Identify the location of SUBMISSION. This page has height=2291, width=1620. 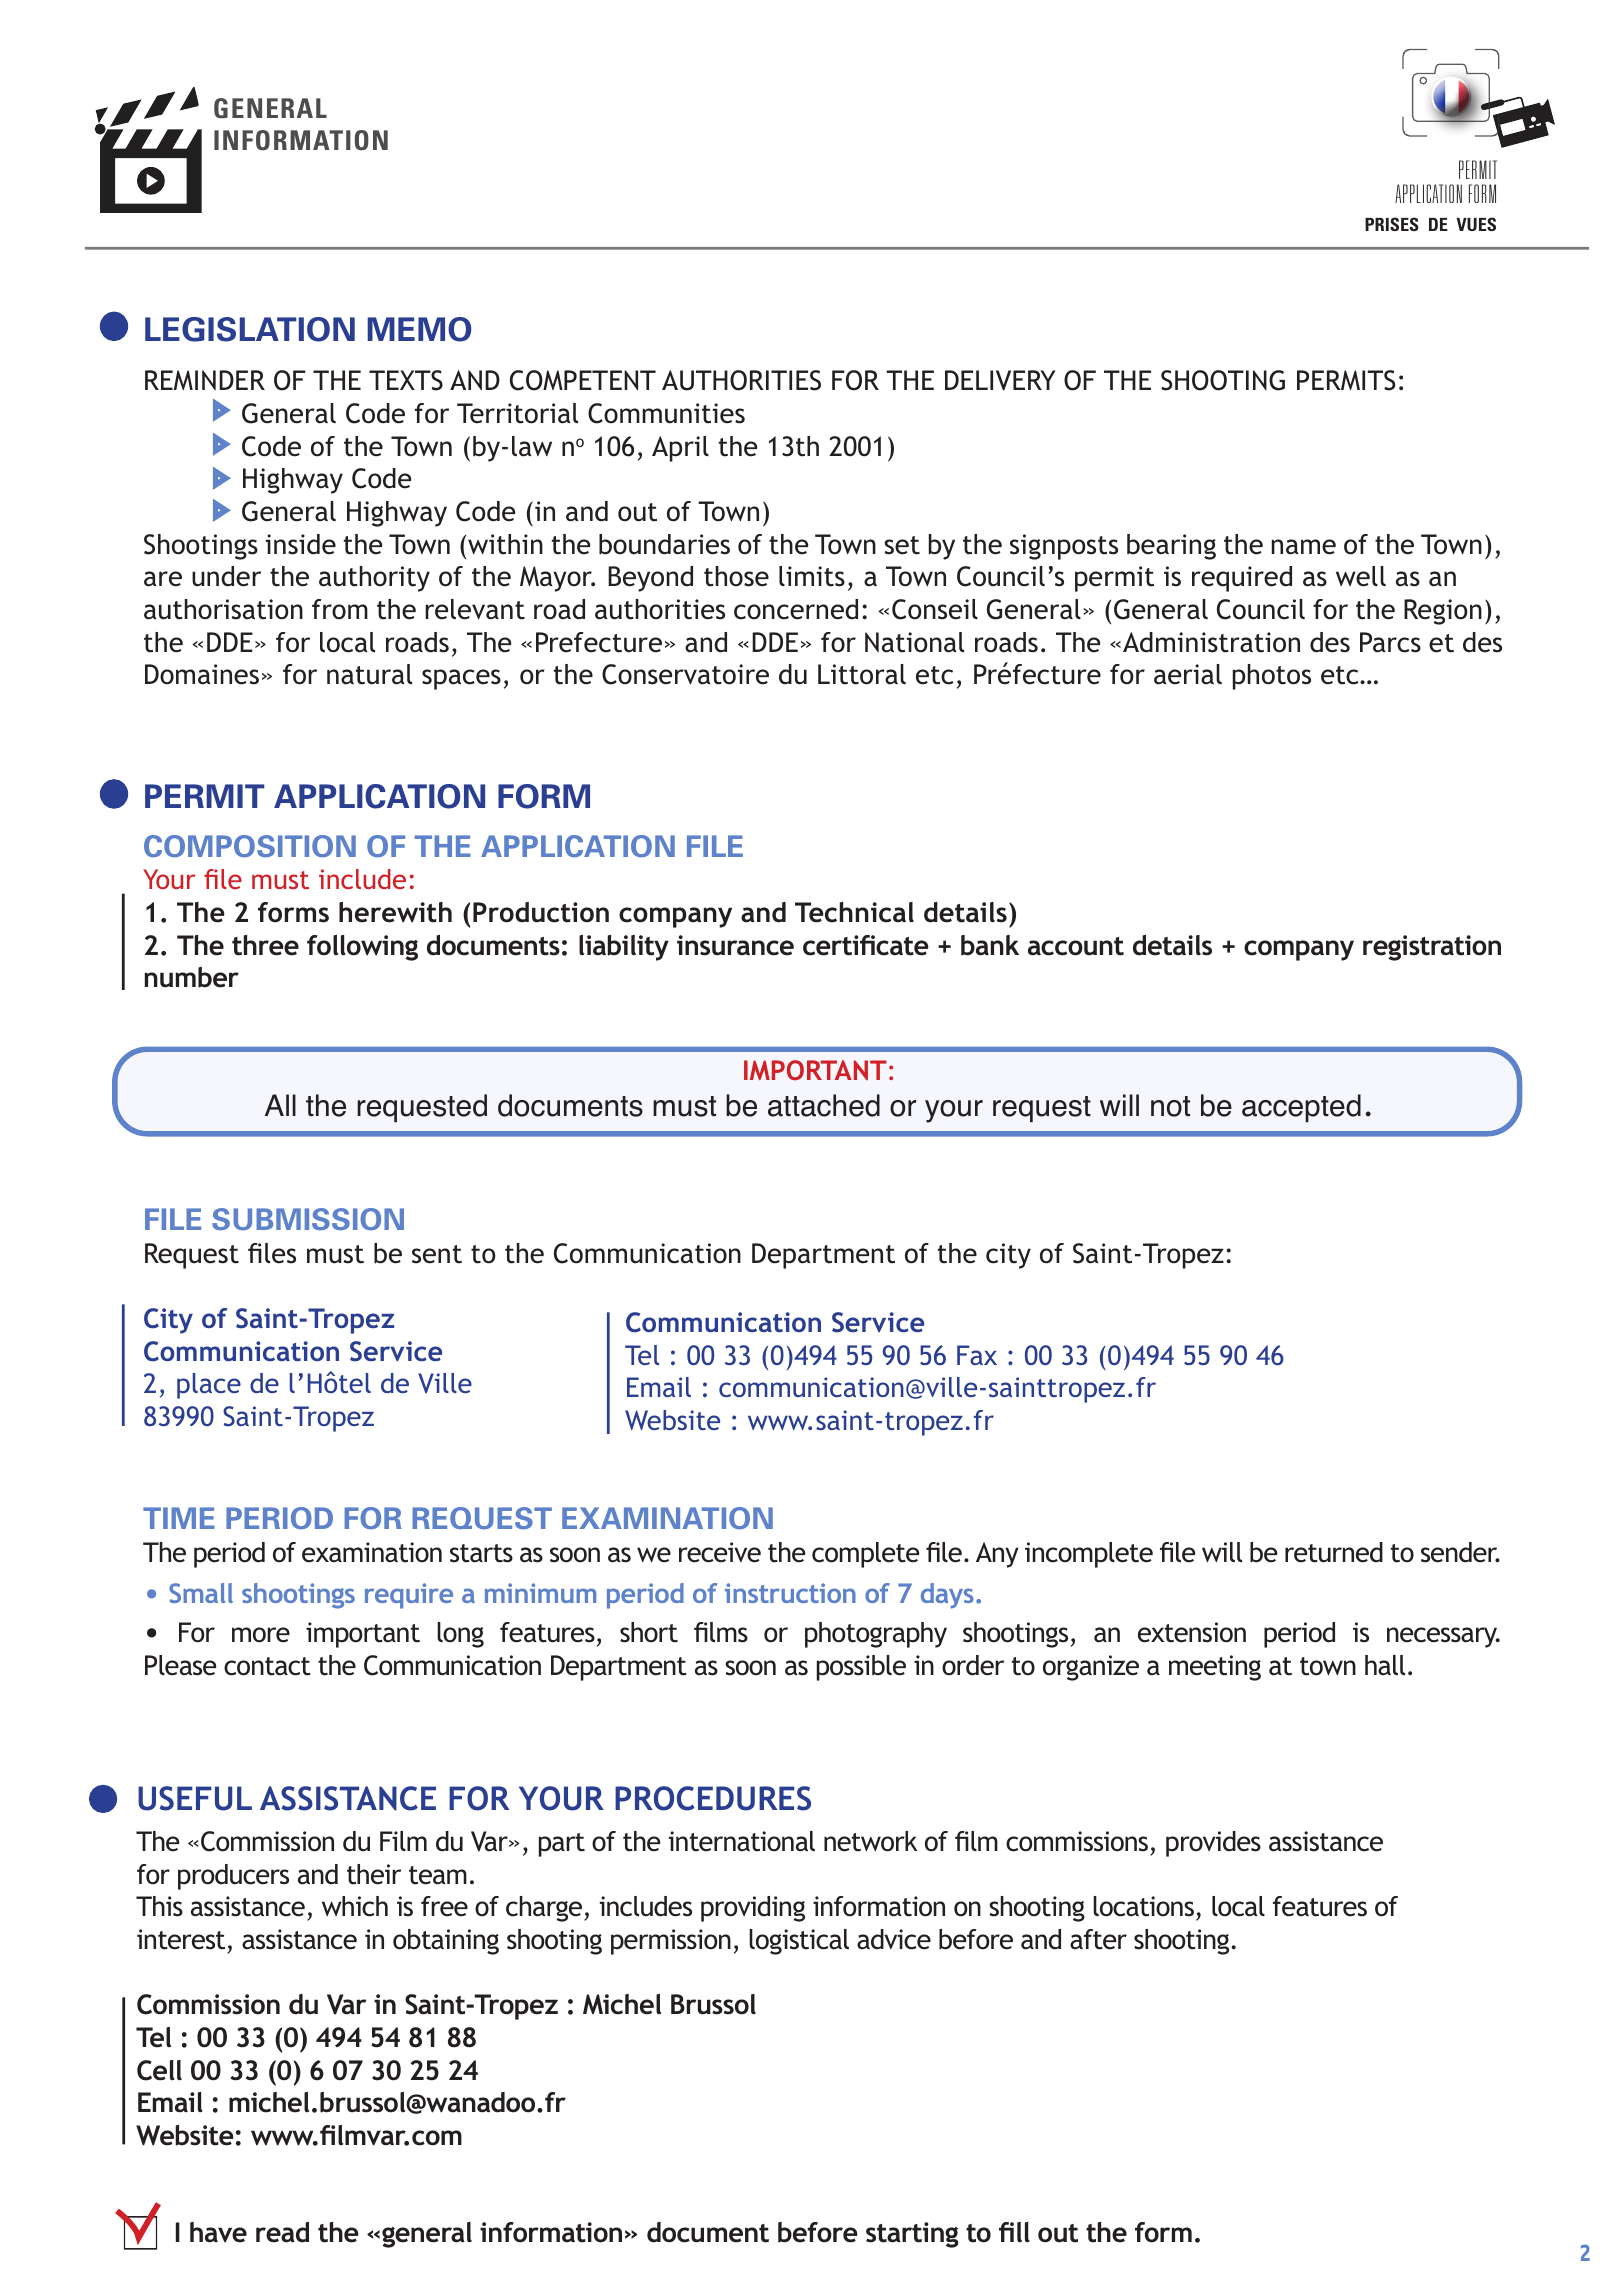
(308, 1219).
